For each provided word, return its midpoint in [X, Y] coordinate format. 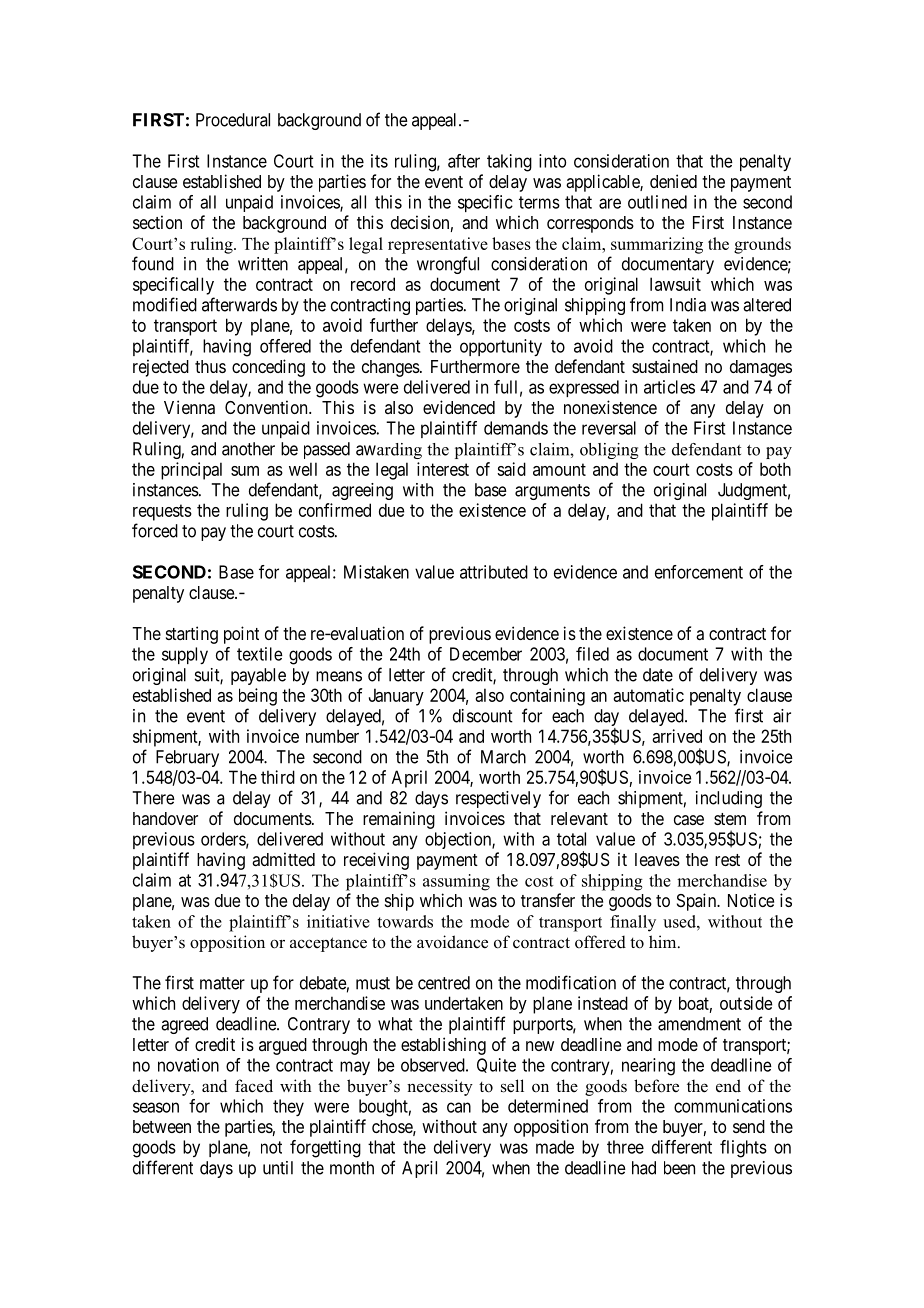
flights [743, 1149]
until [278, 1168]
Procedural [233, 120]
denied [673, 181]
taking [509, 163]
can [459, 1107]
